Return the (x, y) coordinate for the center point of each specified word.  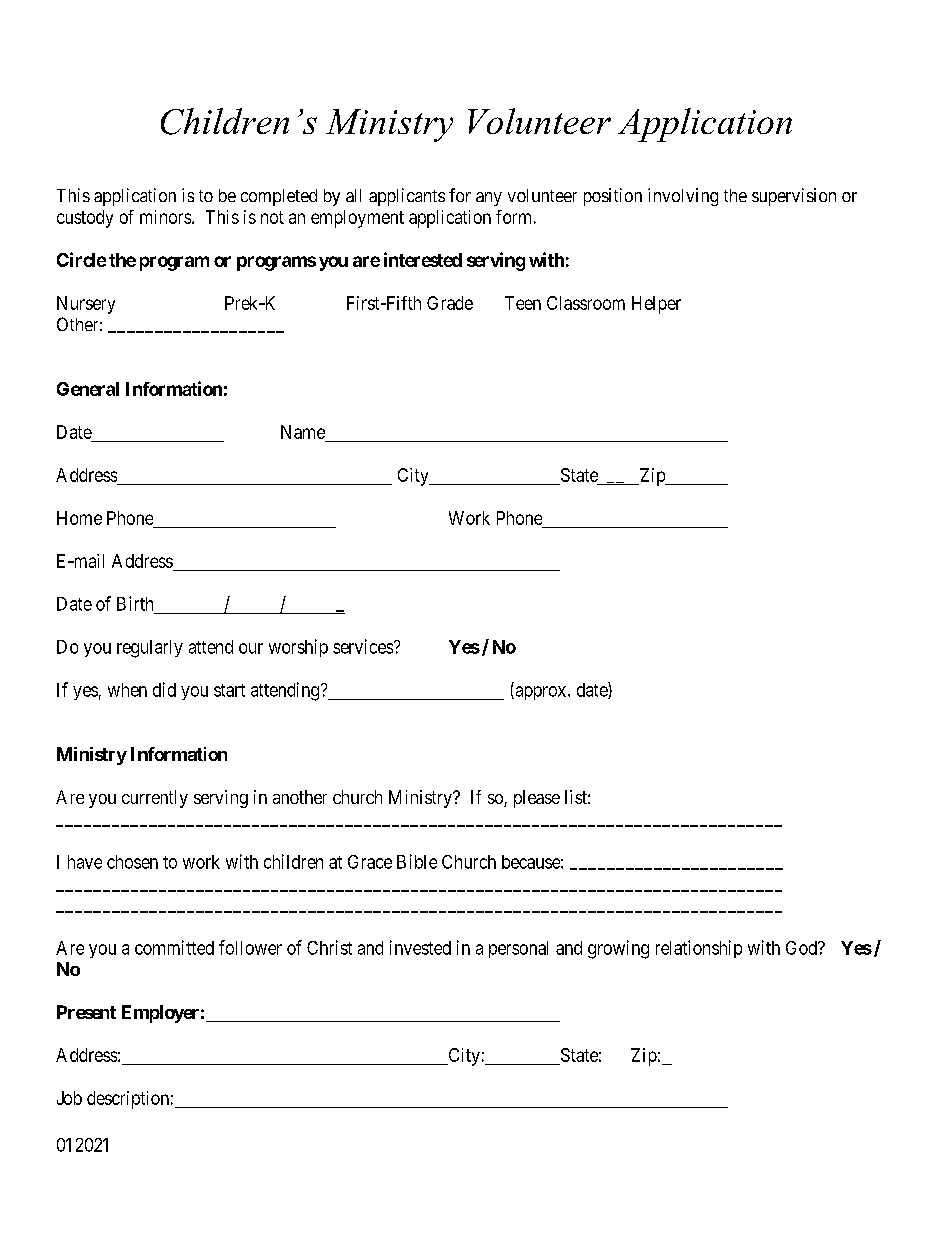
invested (420, 947)
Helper (656, 305)
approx (541, 693)
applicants (407, 197)
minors (165, 217)
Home (79, 518)
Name (303, 432)
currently (155, 799)
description (128, 1100)
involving (683, 197)
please (537, 799)
